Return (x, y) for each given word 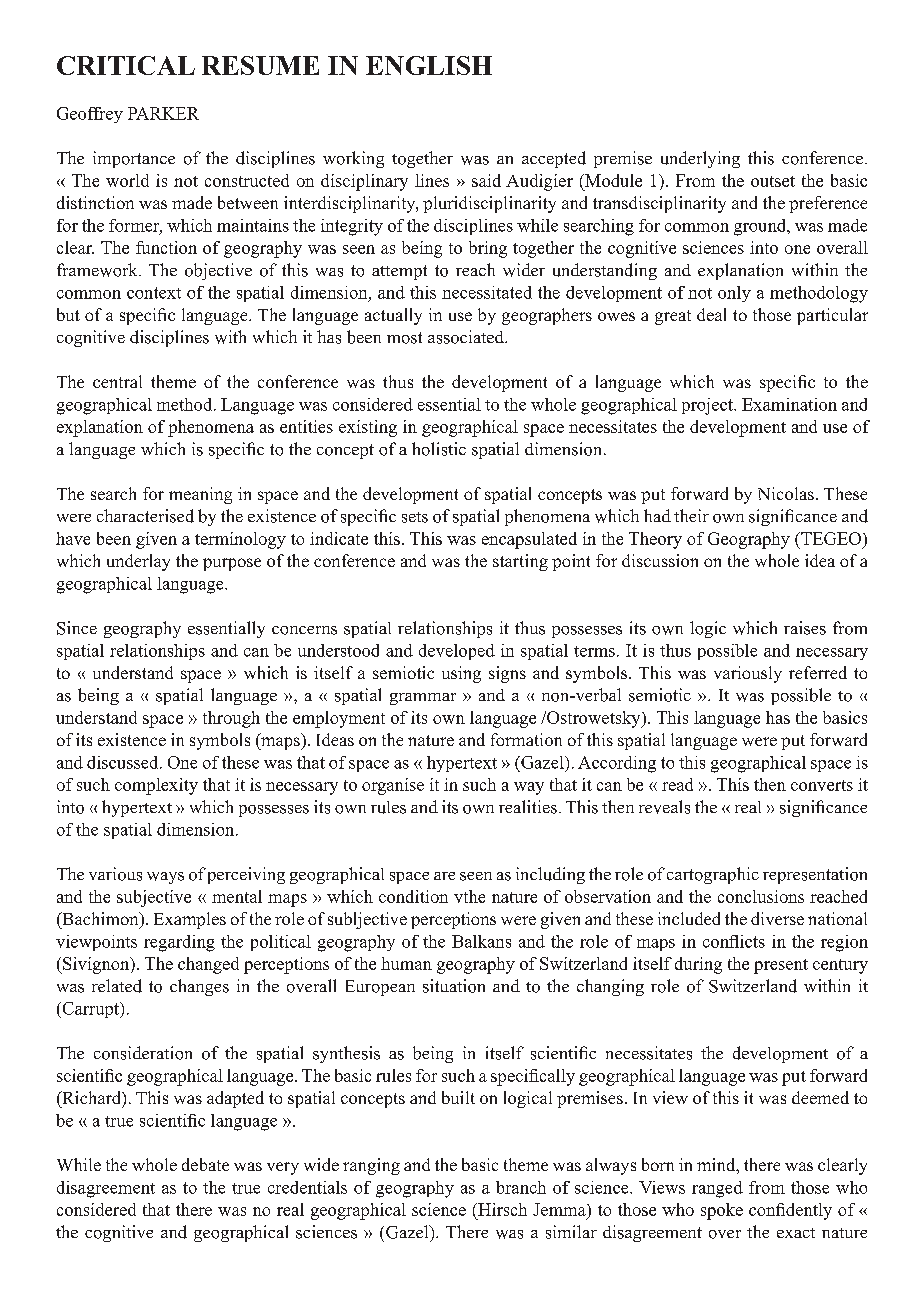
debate (205, 1164)
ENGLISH (429, 65)
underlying (700, 159)
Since (77, 628)
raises (805, 628)
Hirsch (501, 1209)
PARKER (163, 113)
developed (457, 652)
